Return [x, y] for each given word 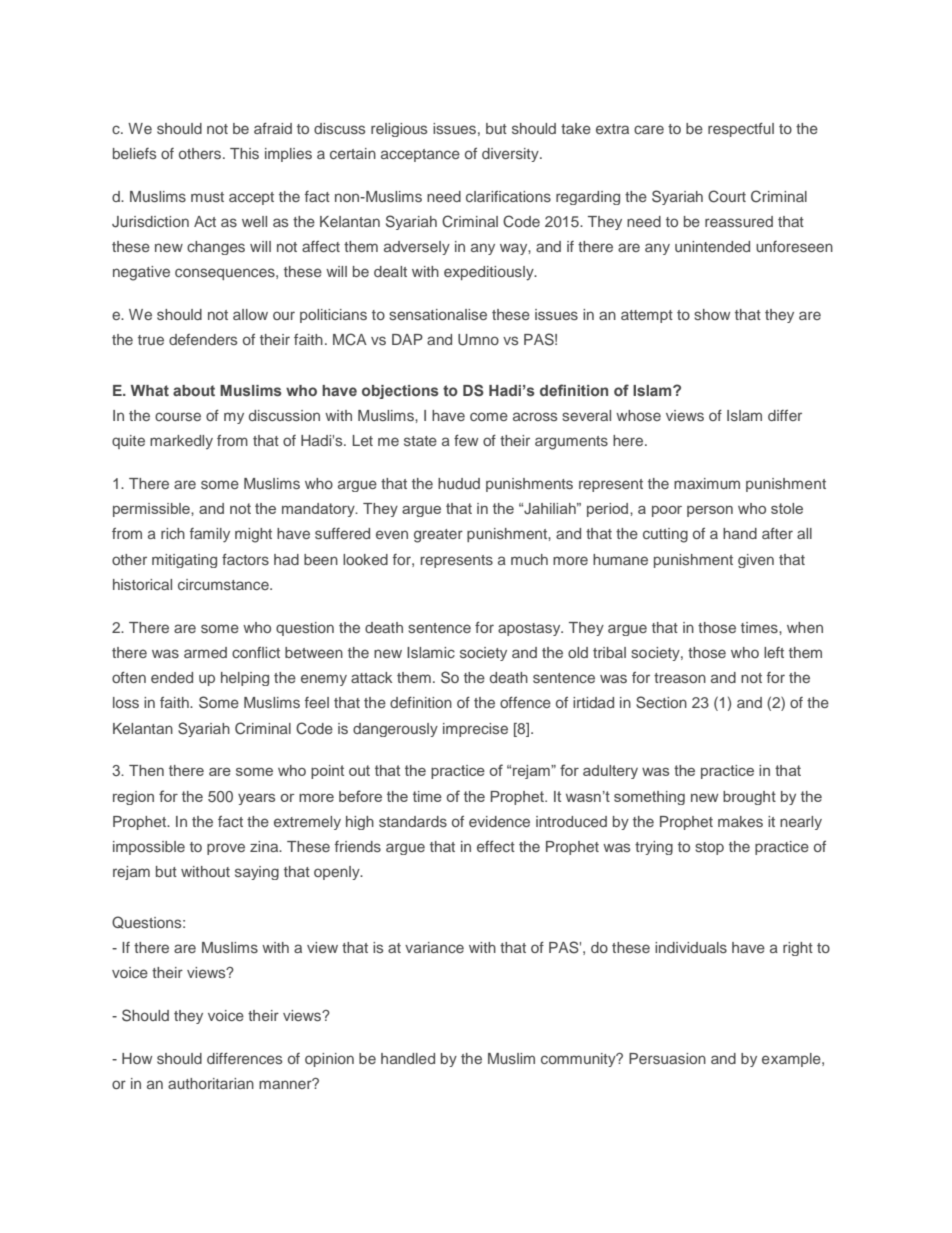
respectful [741, 130]
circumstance [224, 584]
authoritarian [211, 1083]
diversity [511, 155]
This [244, 153]
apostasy [530, 629]
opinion [329, 1060]
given [756, 561]
